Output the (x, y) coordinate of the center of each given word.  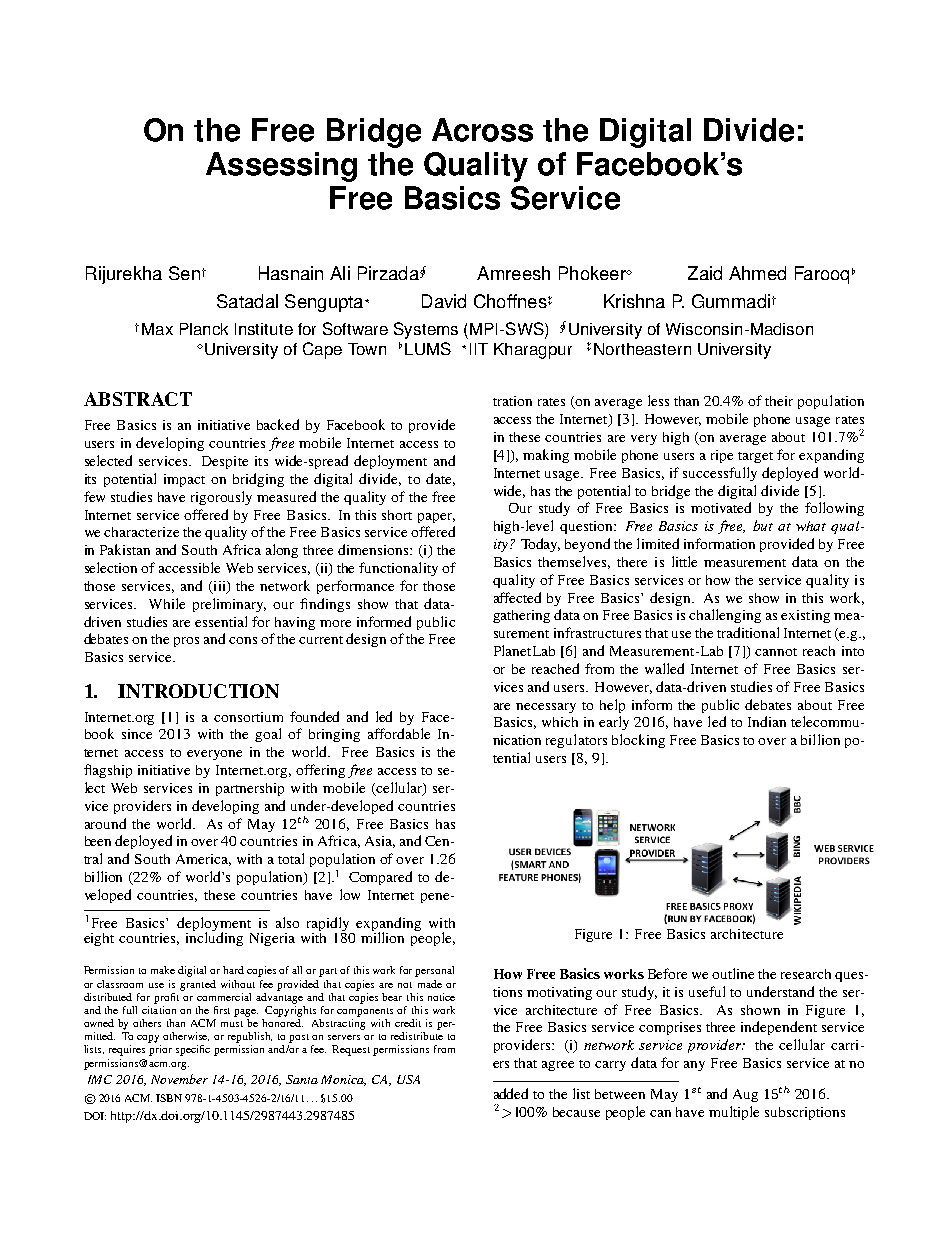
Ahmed (757, 273)
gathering (521, 616)
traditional (748, 632)
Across (482, 130)
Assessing (281, 167)
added (511, 1093)
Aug (745, 1095)
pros (186, 642)
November (179, 1079)
